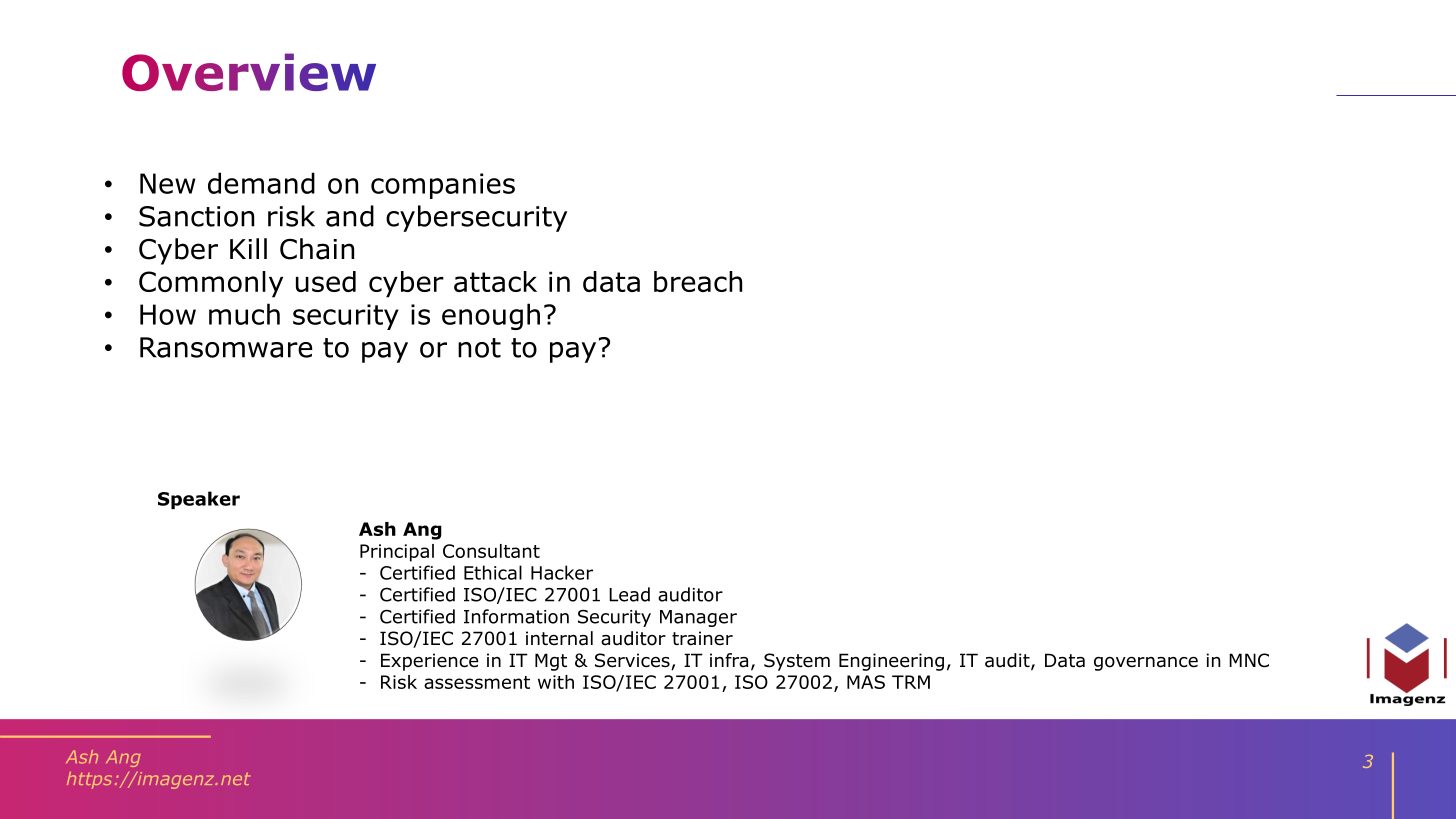 Image resolution: width=1456 pixels, height=819 pixels. I want to click on enough, so click(491, 316).
